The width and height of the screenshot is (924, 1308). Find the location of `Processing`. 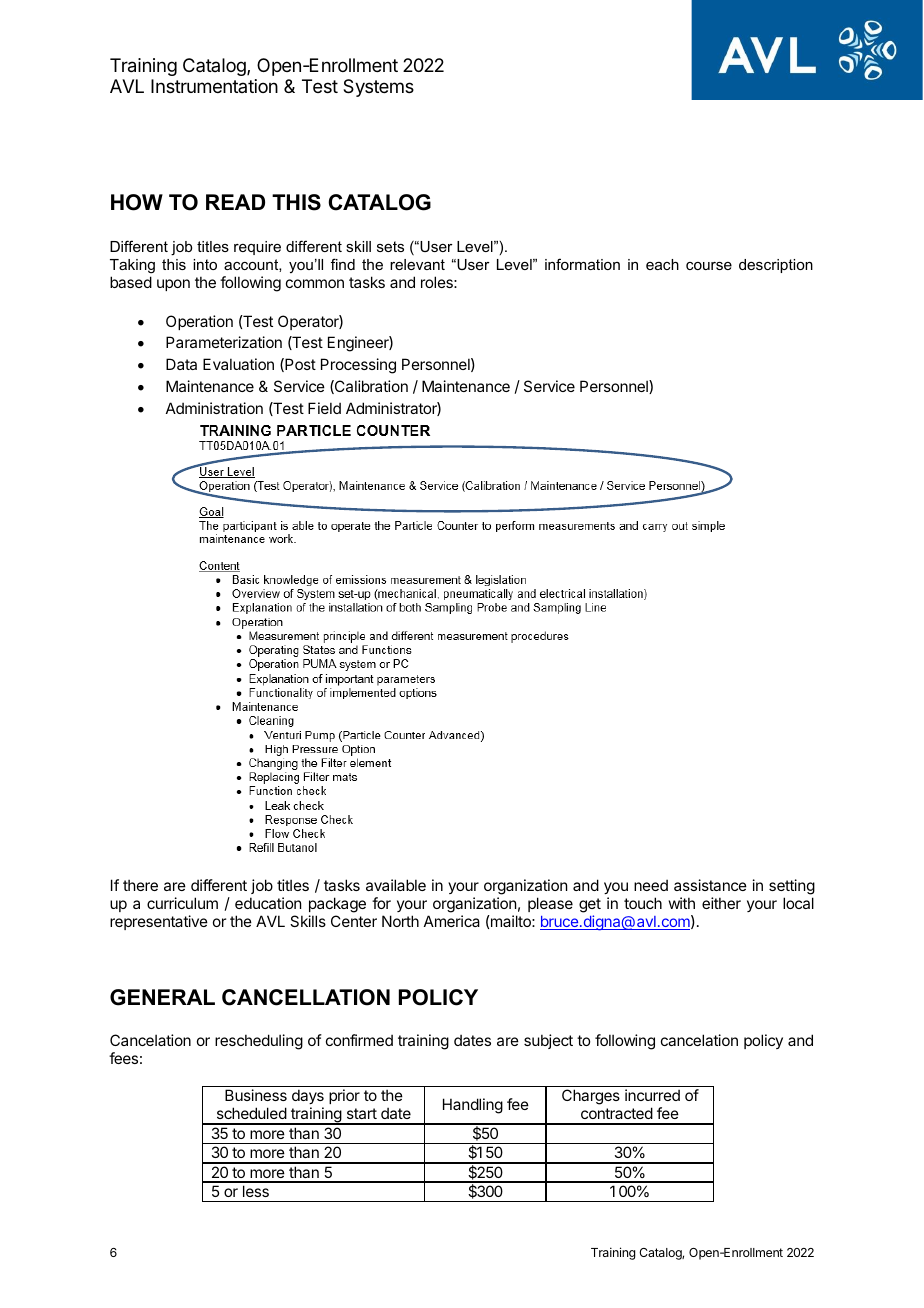

Processing is located at coordinates (358, 366).
